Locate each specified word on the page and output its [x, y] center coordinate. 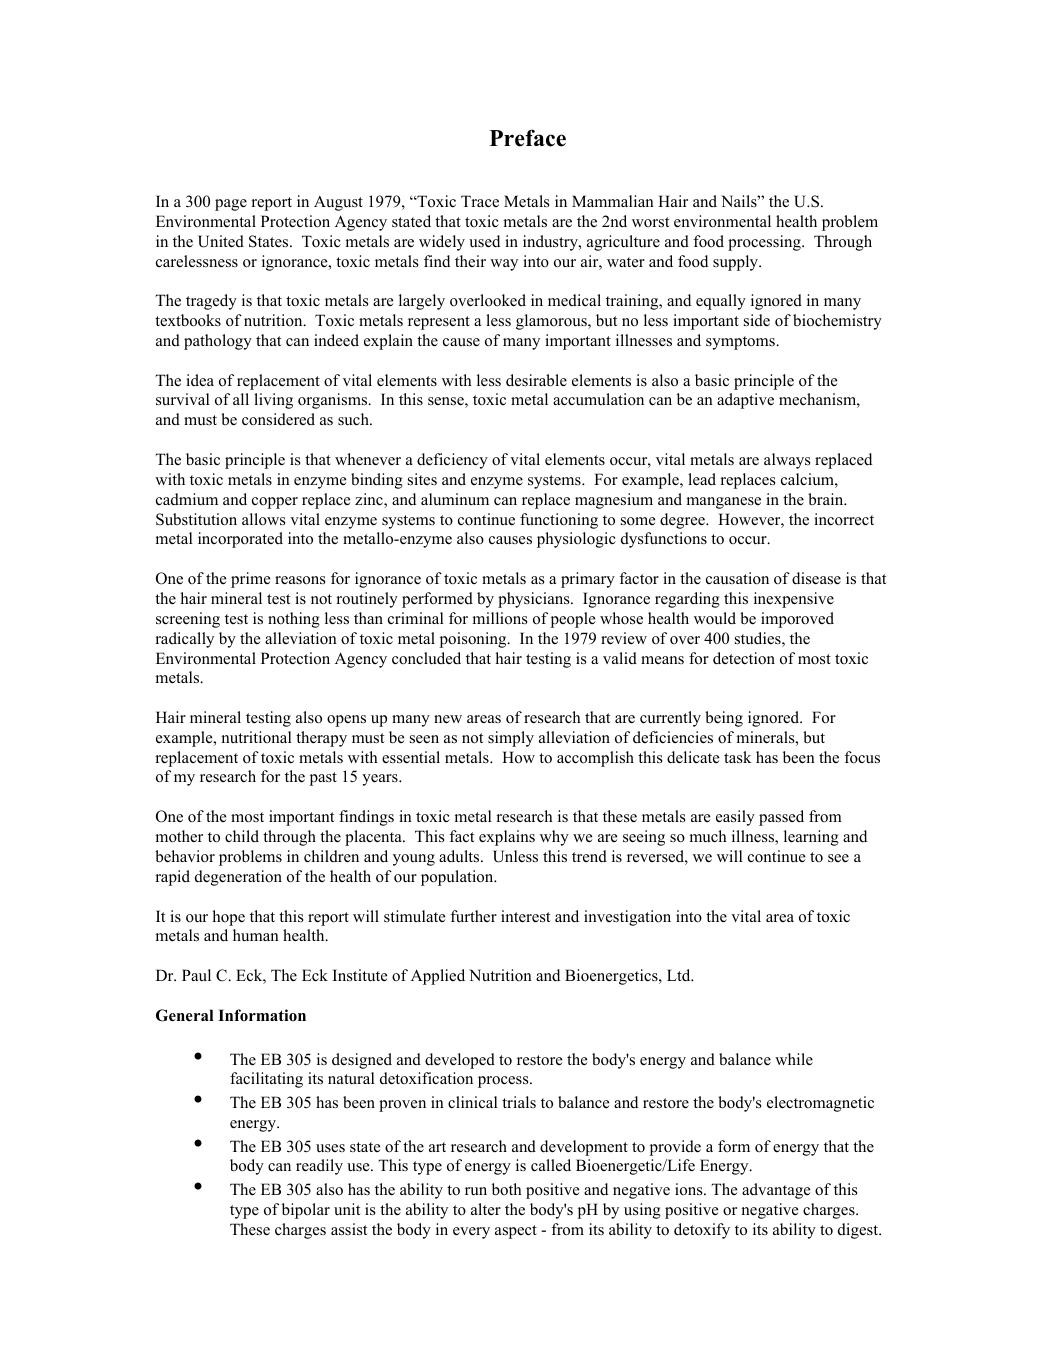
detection [744, 658]
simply [511, 739]
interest [525, 916]
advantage [776, 1191]
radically [184, 640]
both [507, 1189]
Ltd [680, 975]
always [787, 461]
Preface [528, 138]
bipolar [306, 1211]
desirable [536, 380]
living [273, 401]
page [231, 205]
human [256, 935]
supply [737, 263]
